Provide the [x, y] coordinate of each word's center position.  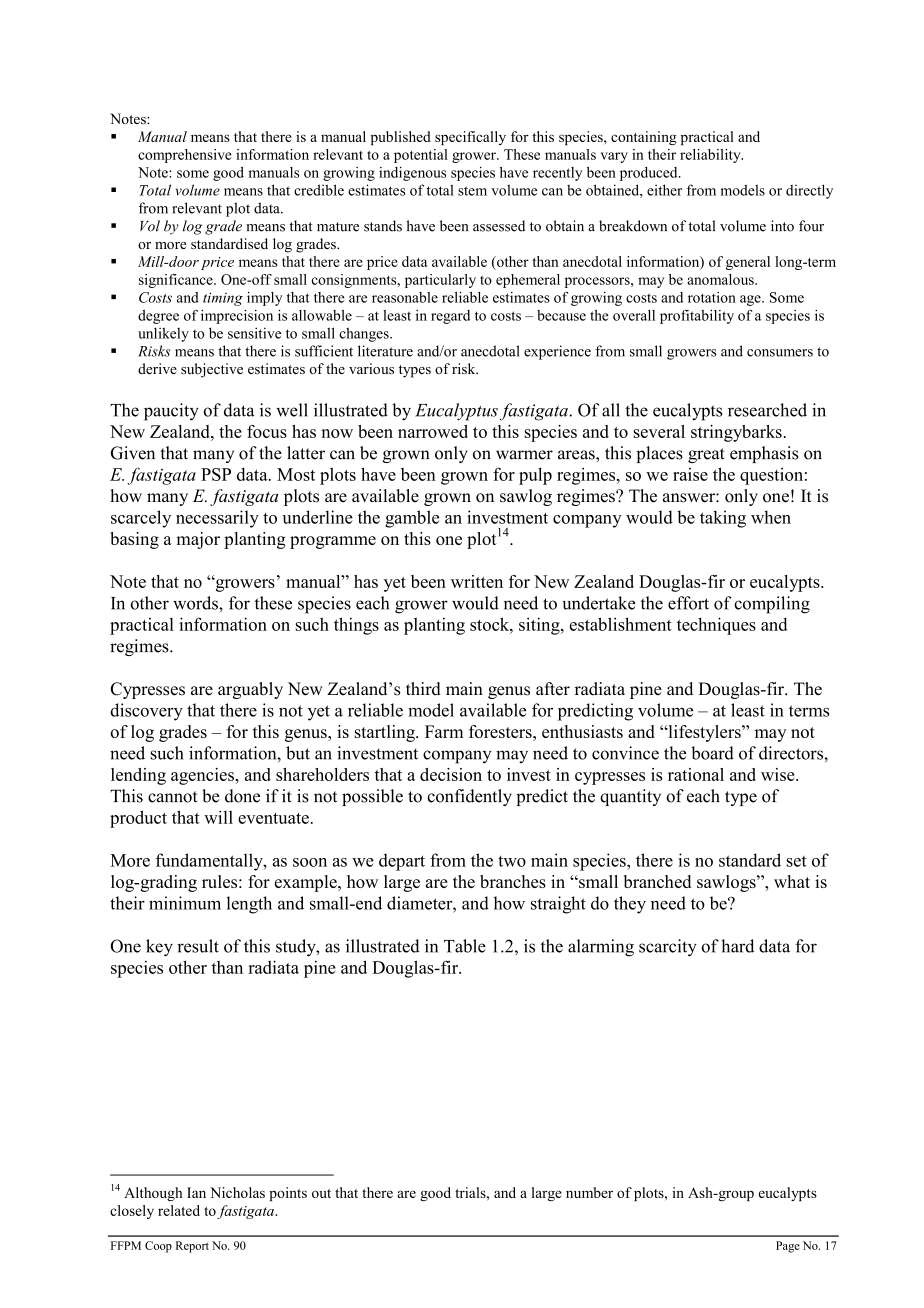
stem [472, 191]
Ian [196, 1192]
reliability [711, 156]
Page [788, 1247]
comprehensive [184, 156]
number [589, 1192]
